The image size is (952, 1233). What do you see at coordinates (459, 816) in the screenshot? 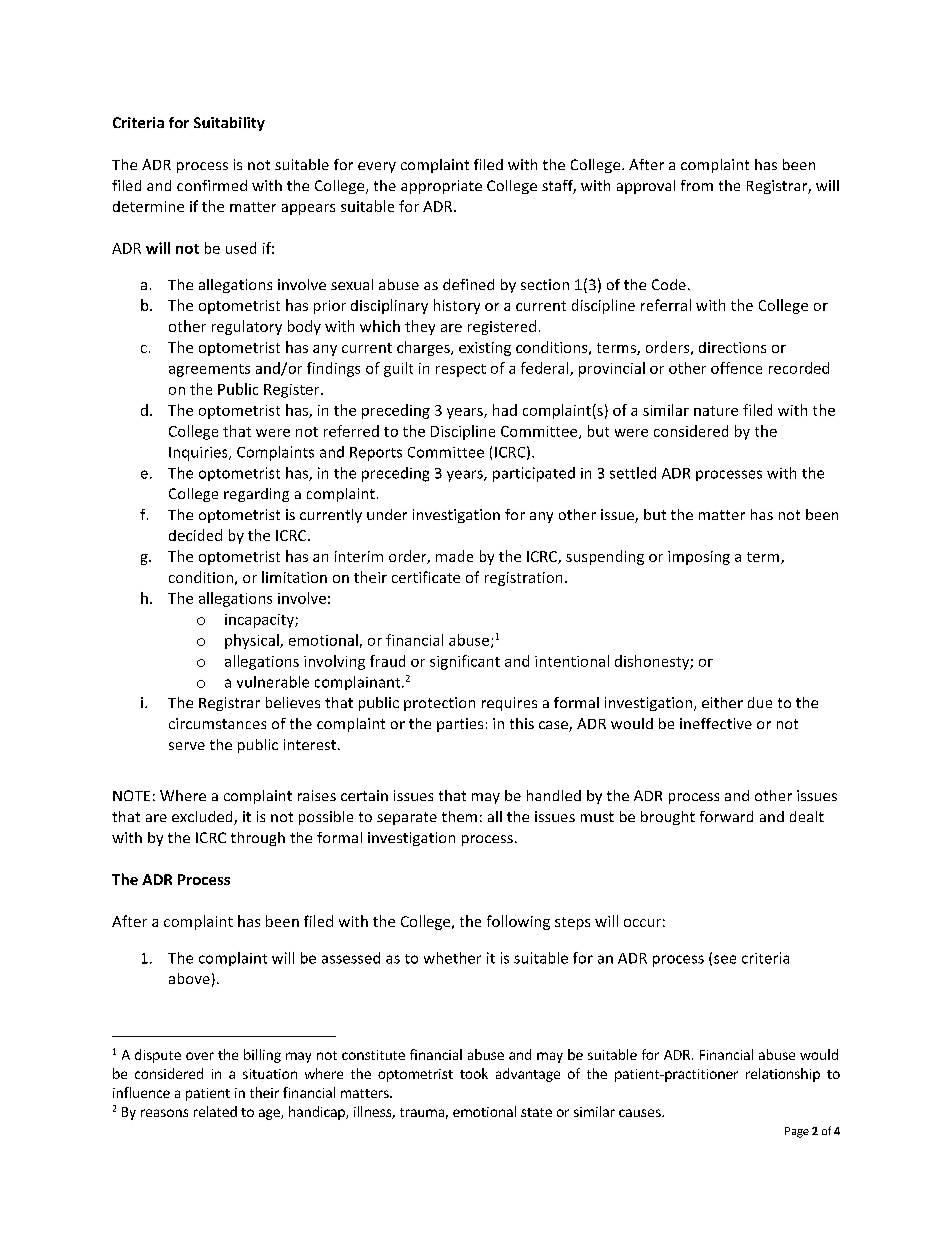
I see `them` at bounding box center [459, 816].
